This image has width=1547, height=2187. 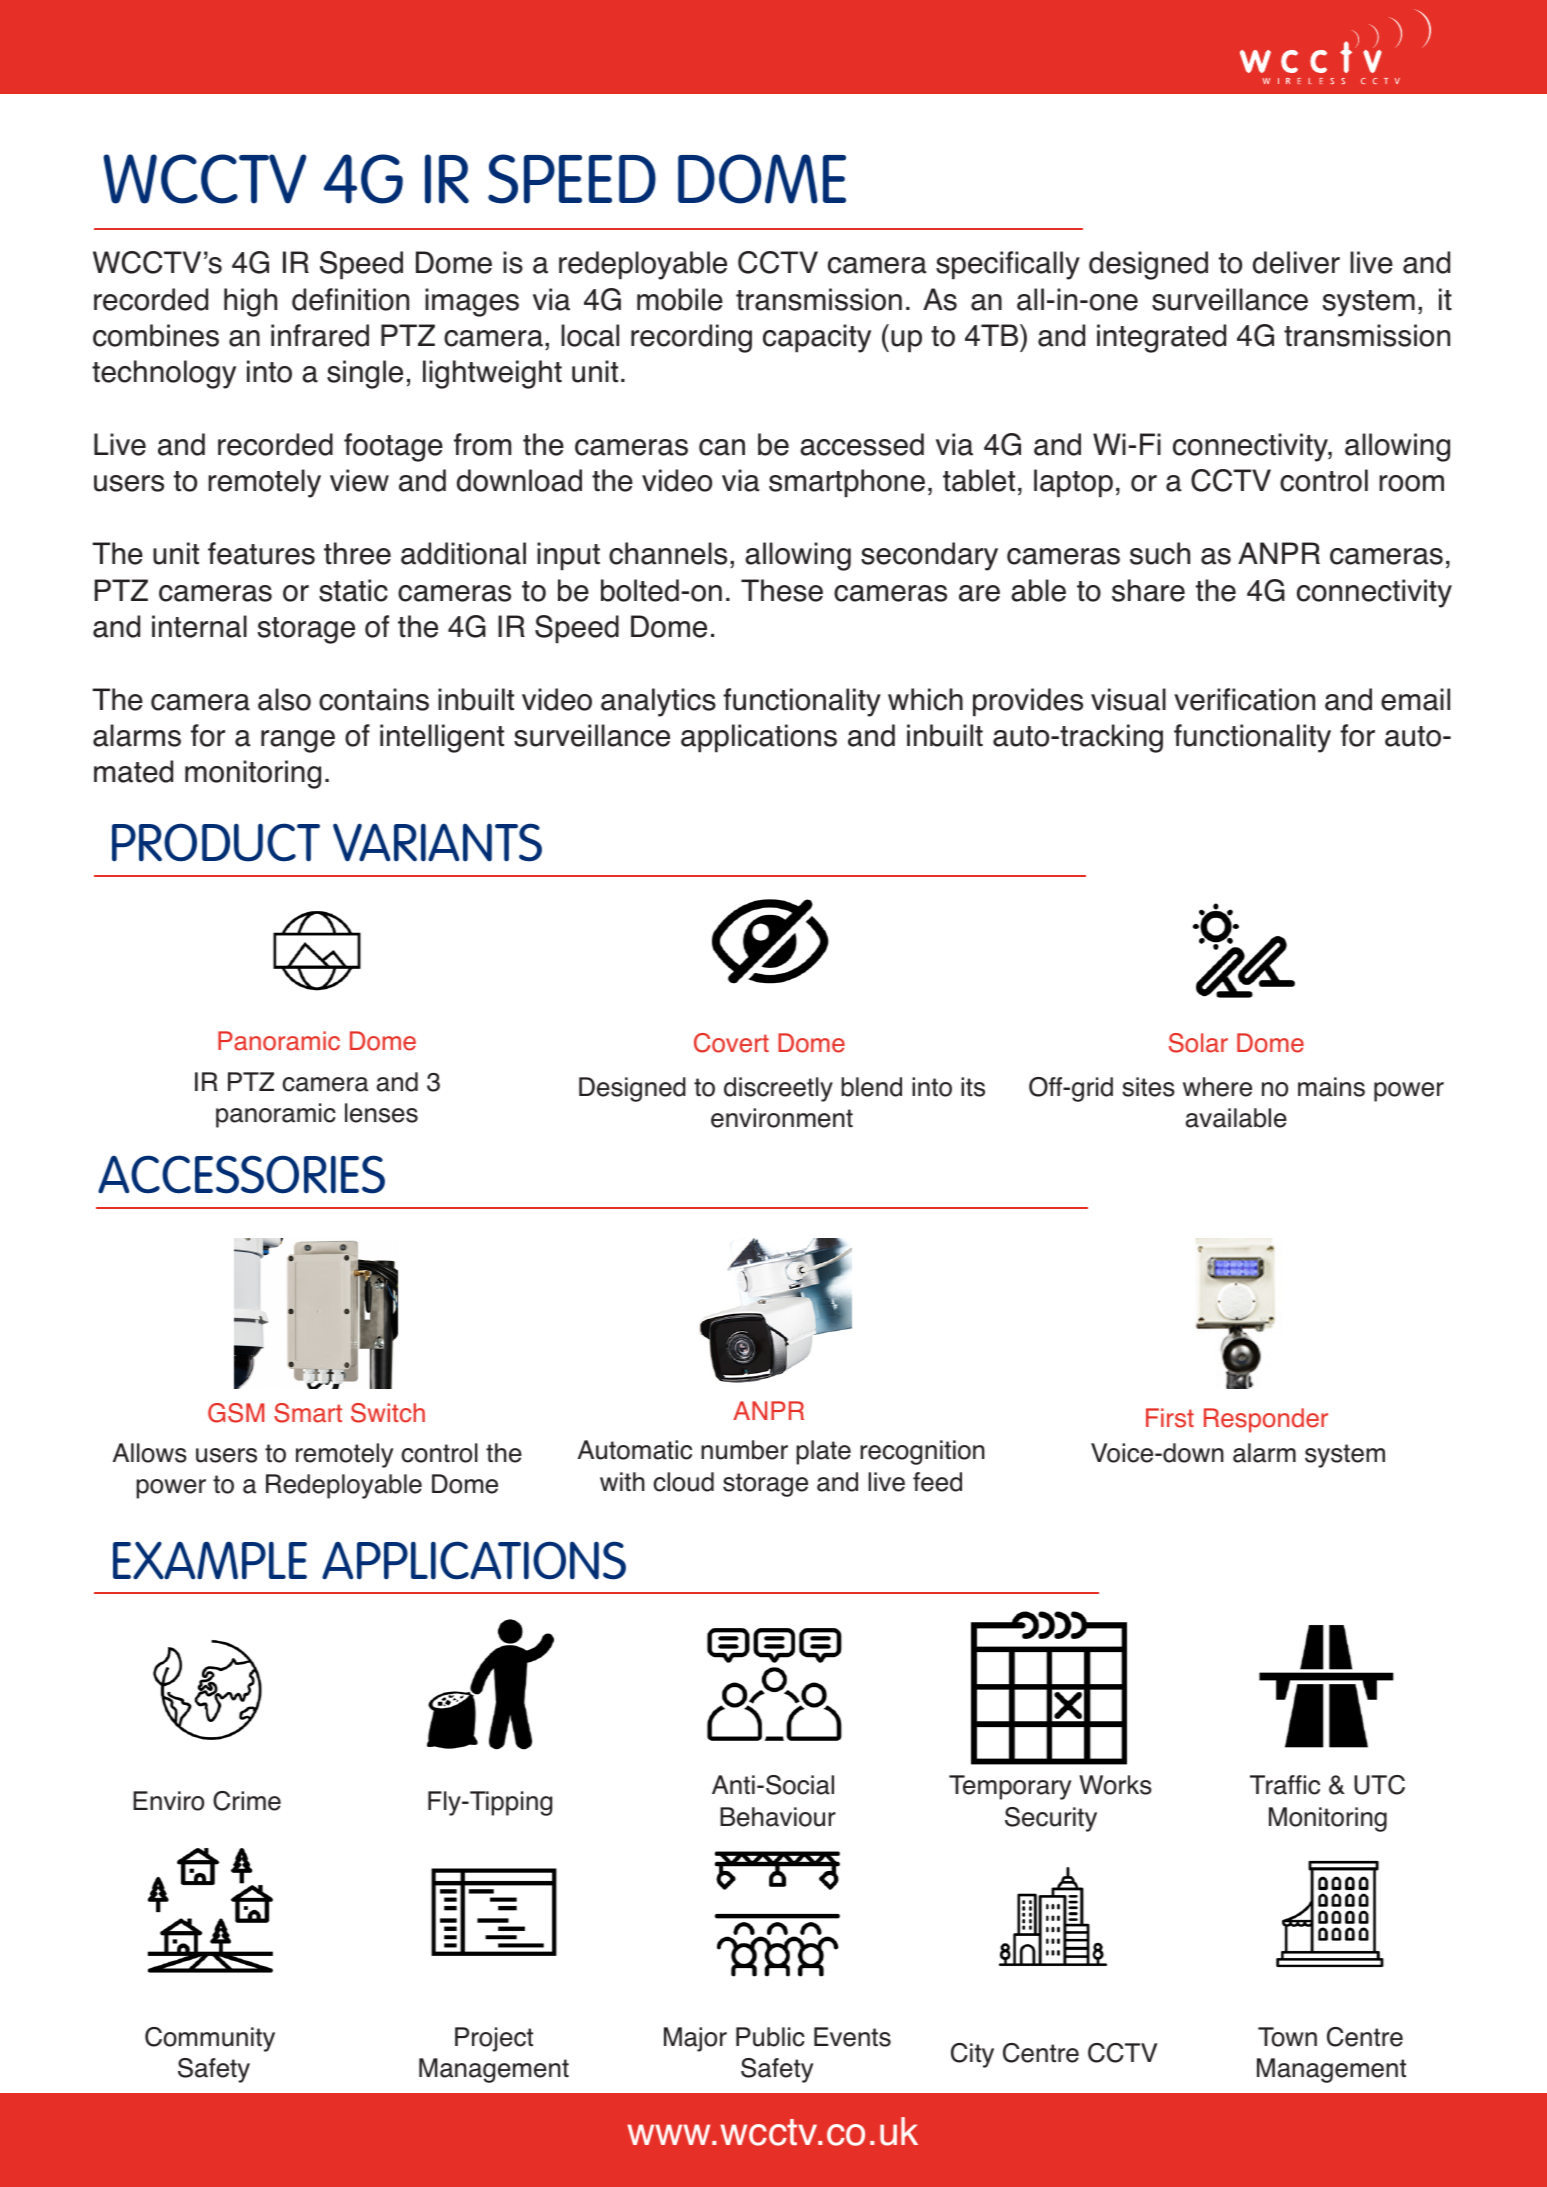 I want to click on Responder, so click(x=1266, y=1420).
